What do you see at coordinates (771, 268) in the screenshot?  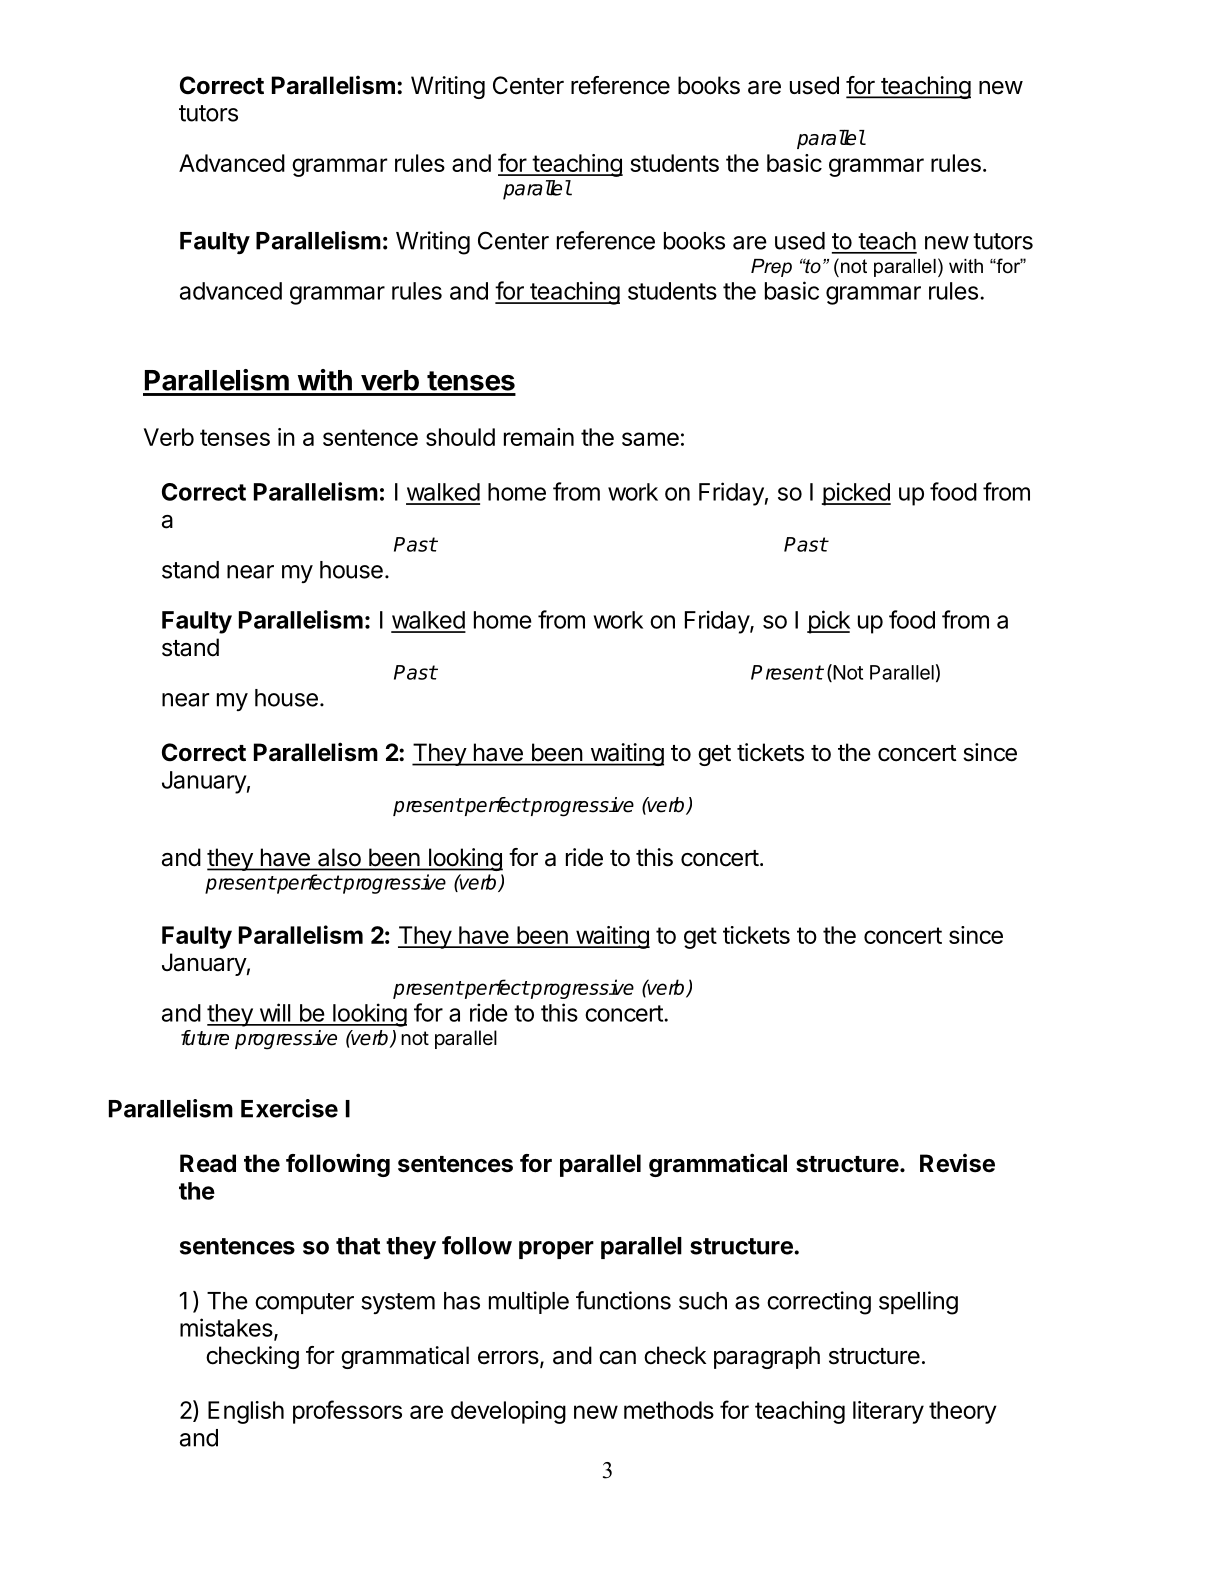 I see `Prep` at bounding box center [771, 268].
